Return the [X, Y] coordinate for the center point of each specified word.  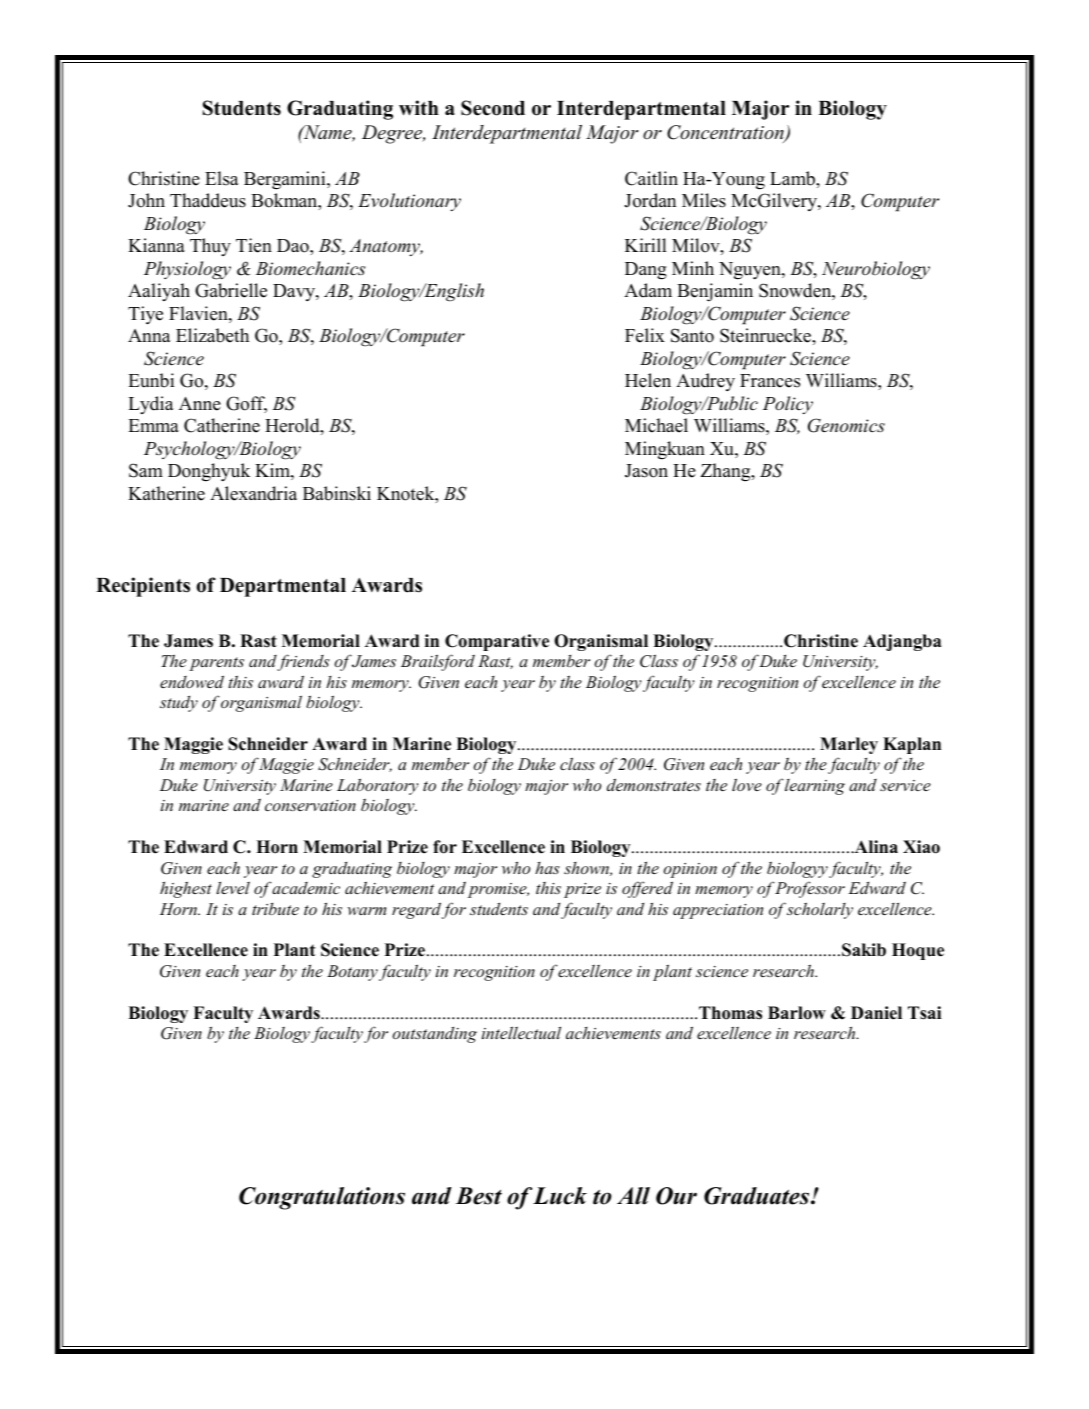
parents [216, 664]
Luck [560, 1196]
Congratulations [322, 1198]
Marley [849, 745]
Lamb [793, 178]
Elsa [222, 178]
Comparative [497, 642]
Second [493, 108]
